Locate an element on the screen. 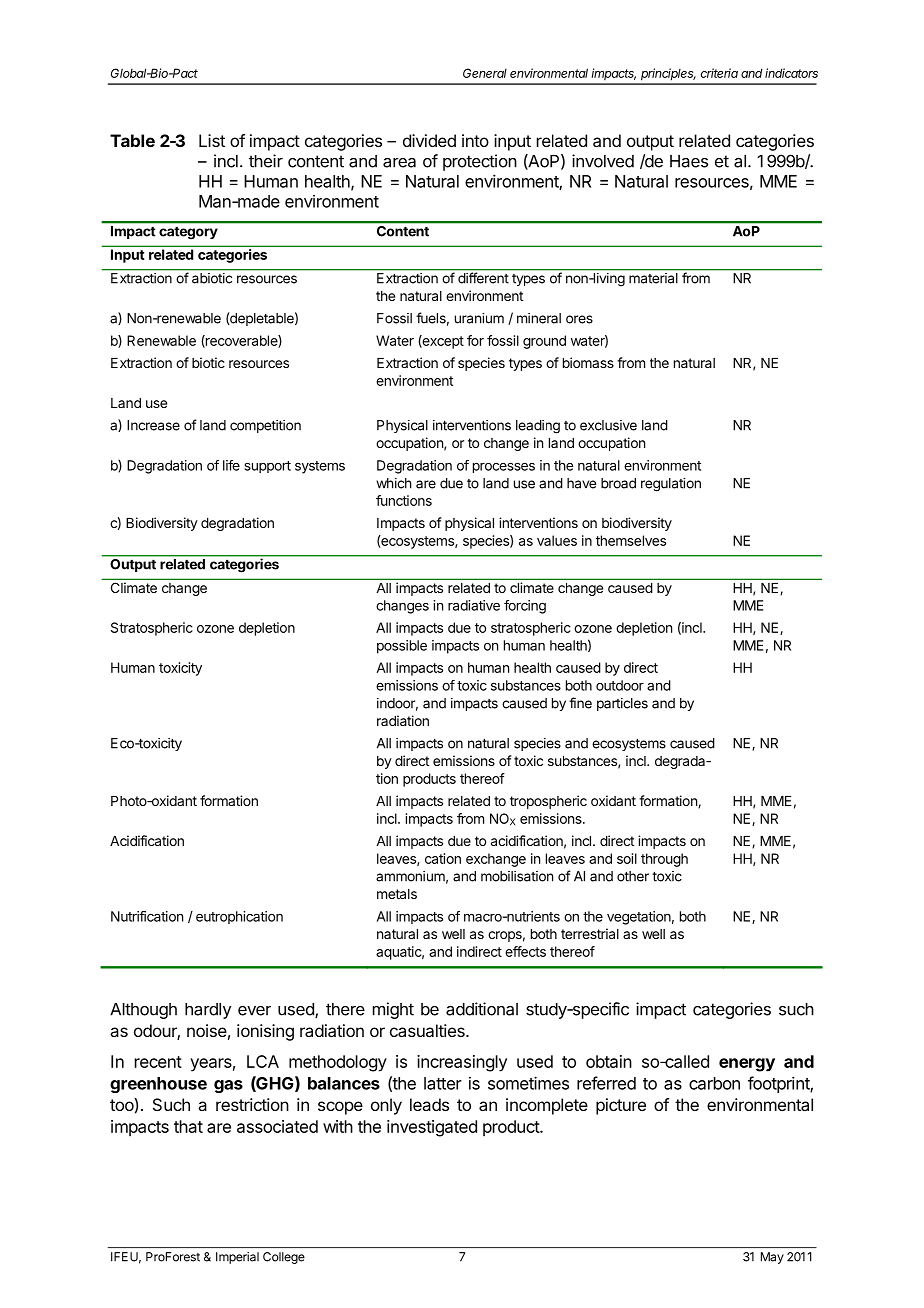  radiative is located at coordinates (474, 605).
